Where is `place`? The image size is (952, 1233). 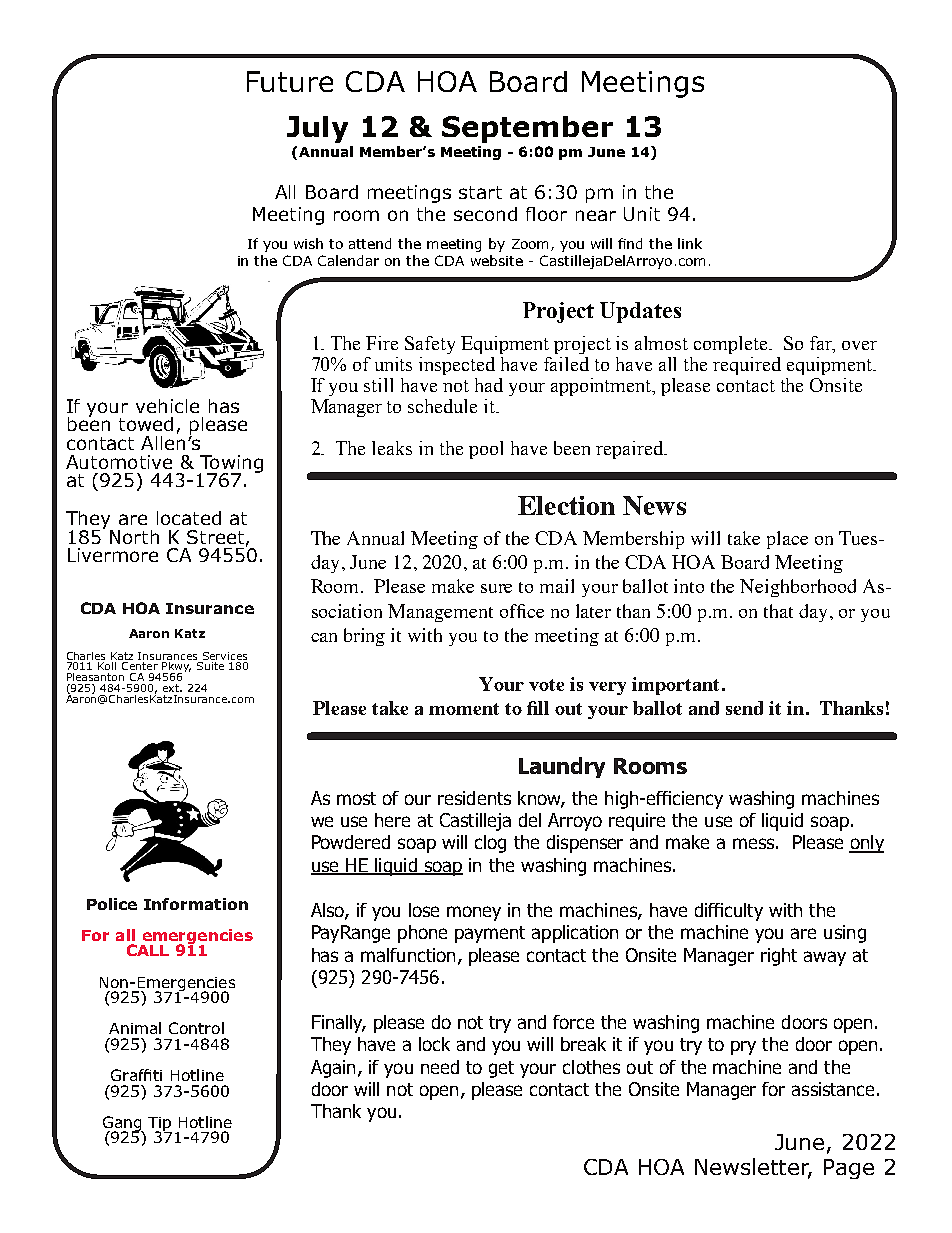 place is located at coordinates (787, 540).
